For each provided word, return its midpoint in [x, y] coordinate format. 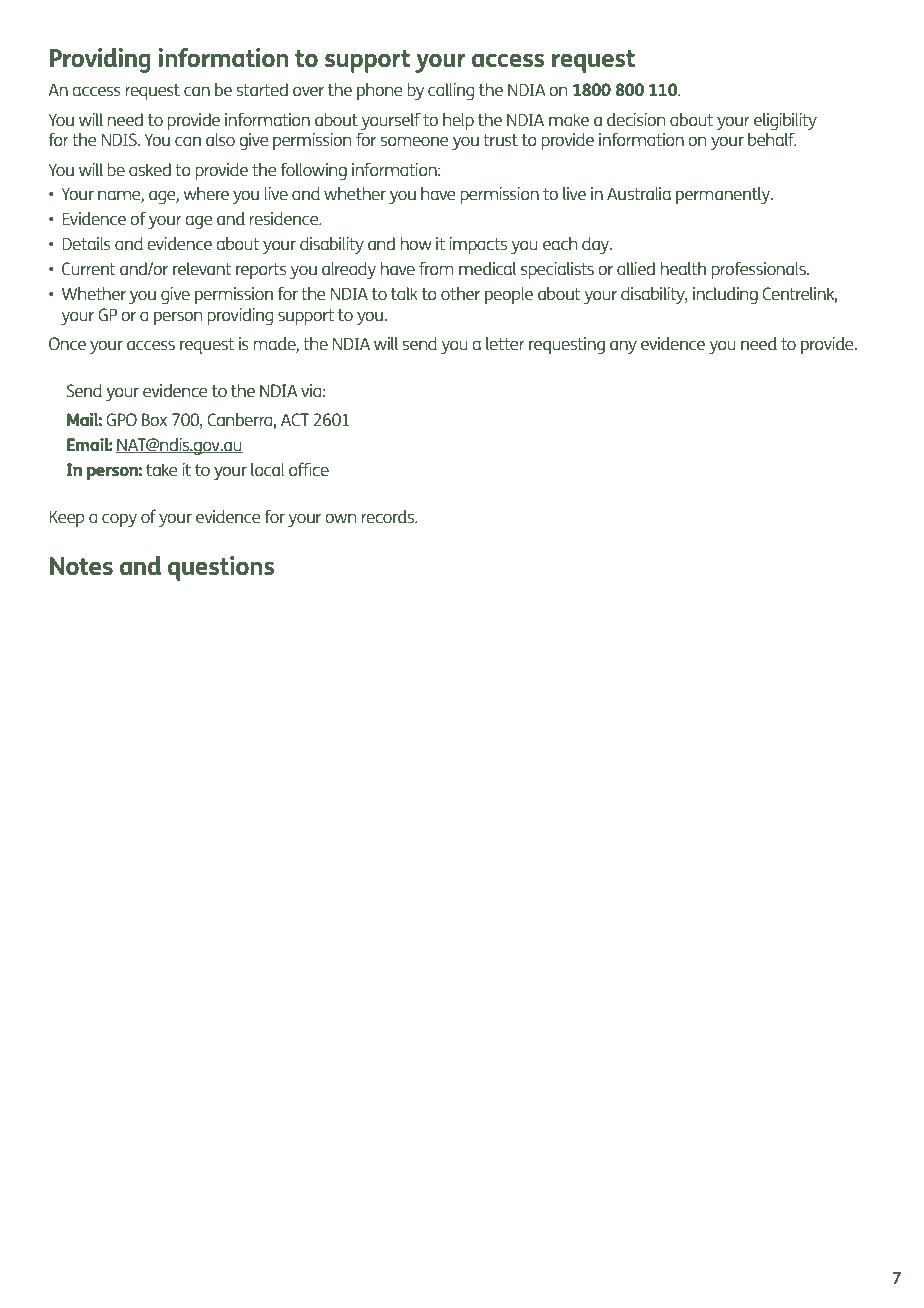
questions [221, 568]
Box [154, 419]
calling [451, 91]
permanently [724, 195]
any [623, 347]
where [206, 193]
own [340, 518]
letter [505, 343]
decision [636, 119]
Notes [81, 566]
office [309, 469]
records [389, 516]
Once [67, 343]
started [262, 89]
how [416, 243]
